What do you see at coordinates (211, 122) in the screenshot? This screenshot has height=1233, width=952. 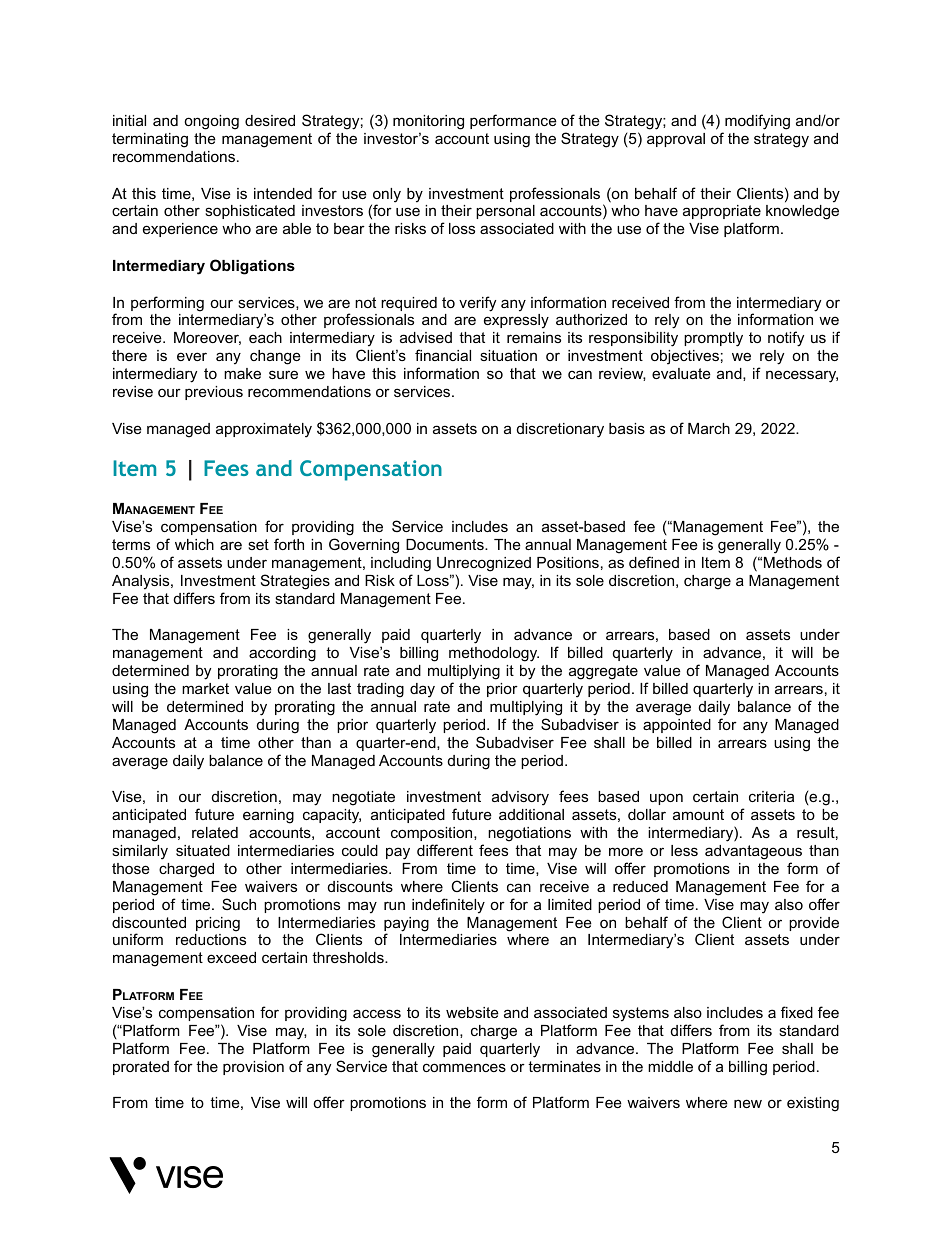 I see `ongoing` at bounding box center [211, 122].
